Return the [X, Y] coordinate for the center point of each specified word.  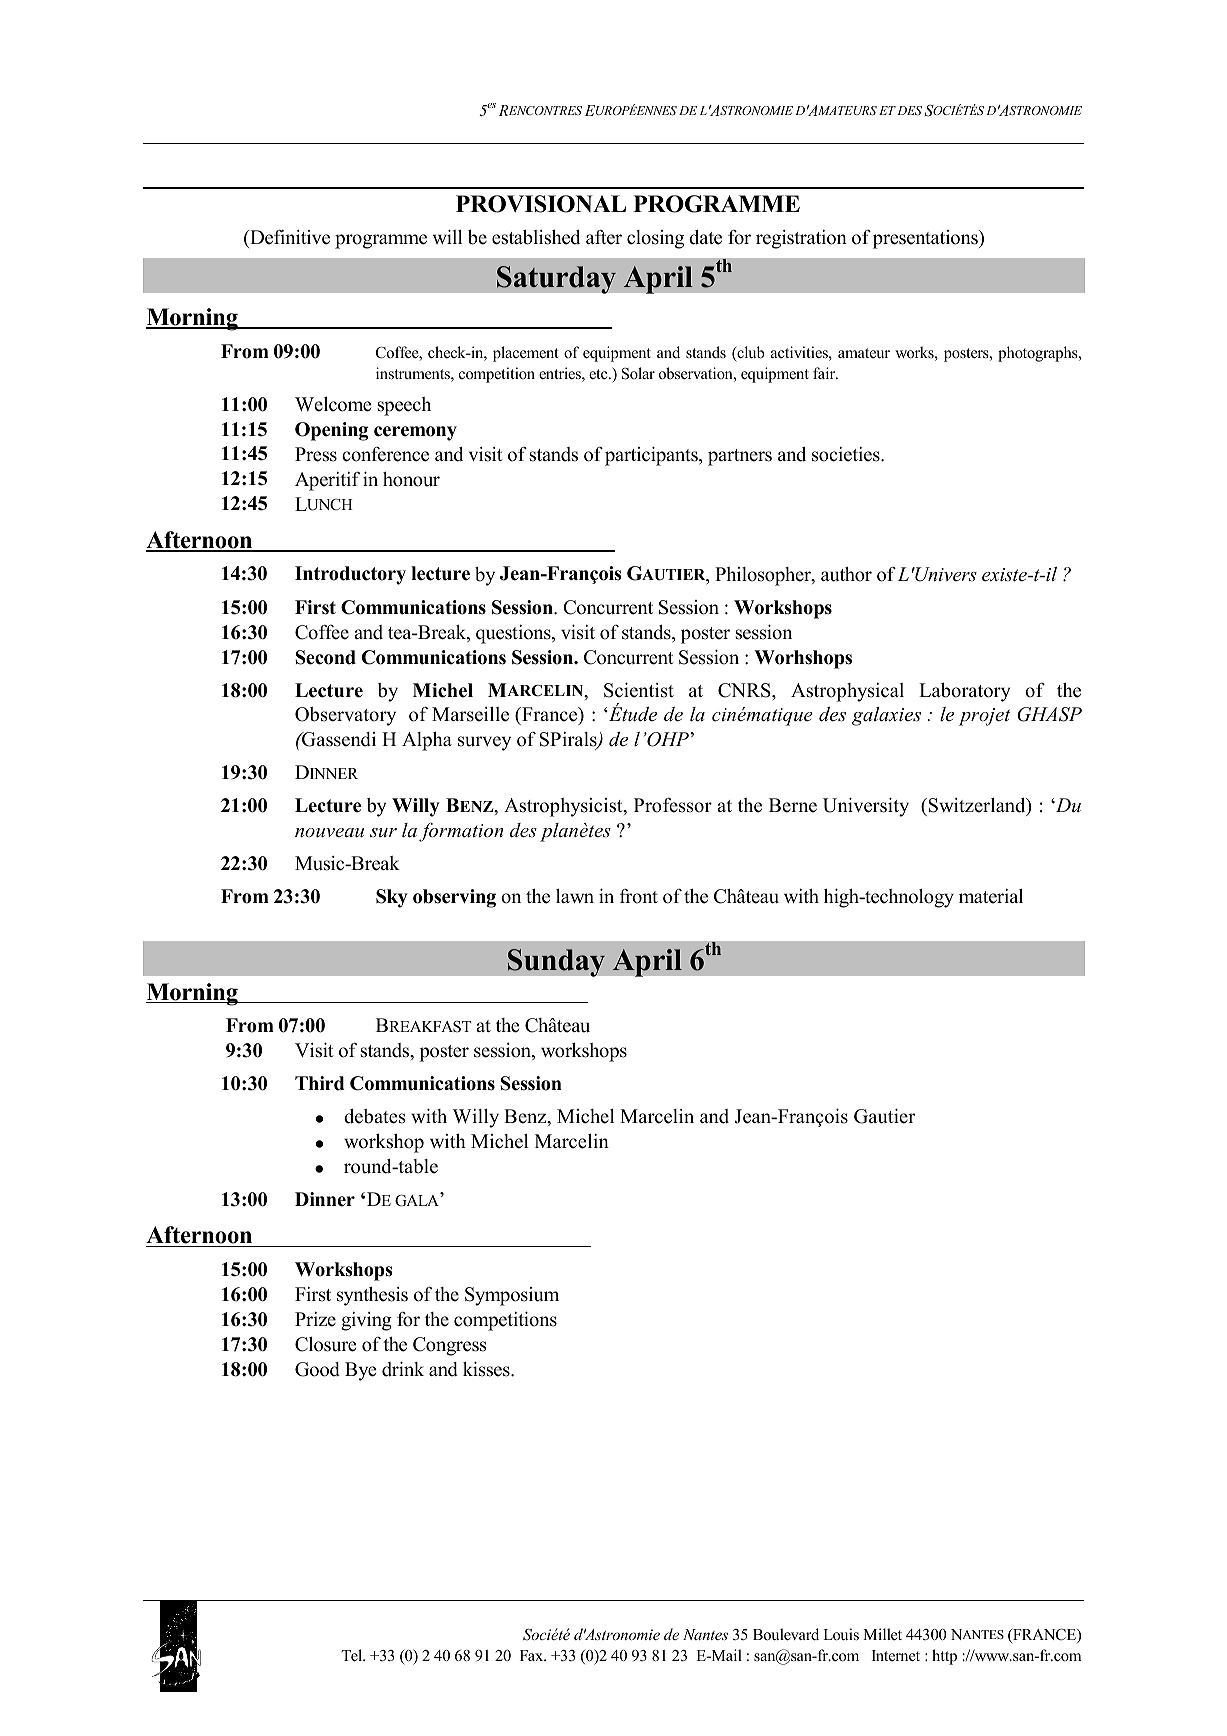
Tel [353, 1655]
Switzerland [978, 807]
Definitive [289, 238]
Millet [882, 1634]
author [846, 574]
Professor [673, 805]
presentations [926, 239]
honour [411, 479]
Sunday [556, 963]
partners [740, 457]
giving [366, 1321]
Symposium [512, 1296]
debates [375, 1116]
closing [655, 239]
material [991, 896]
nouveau [329, 833]
